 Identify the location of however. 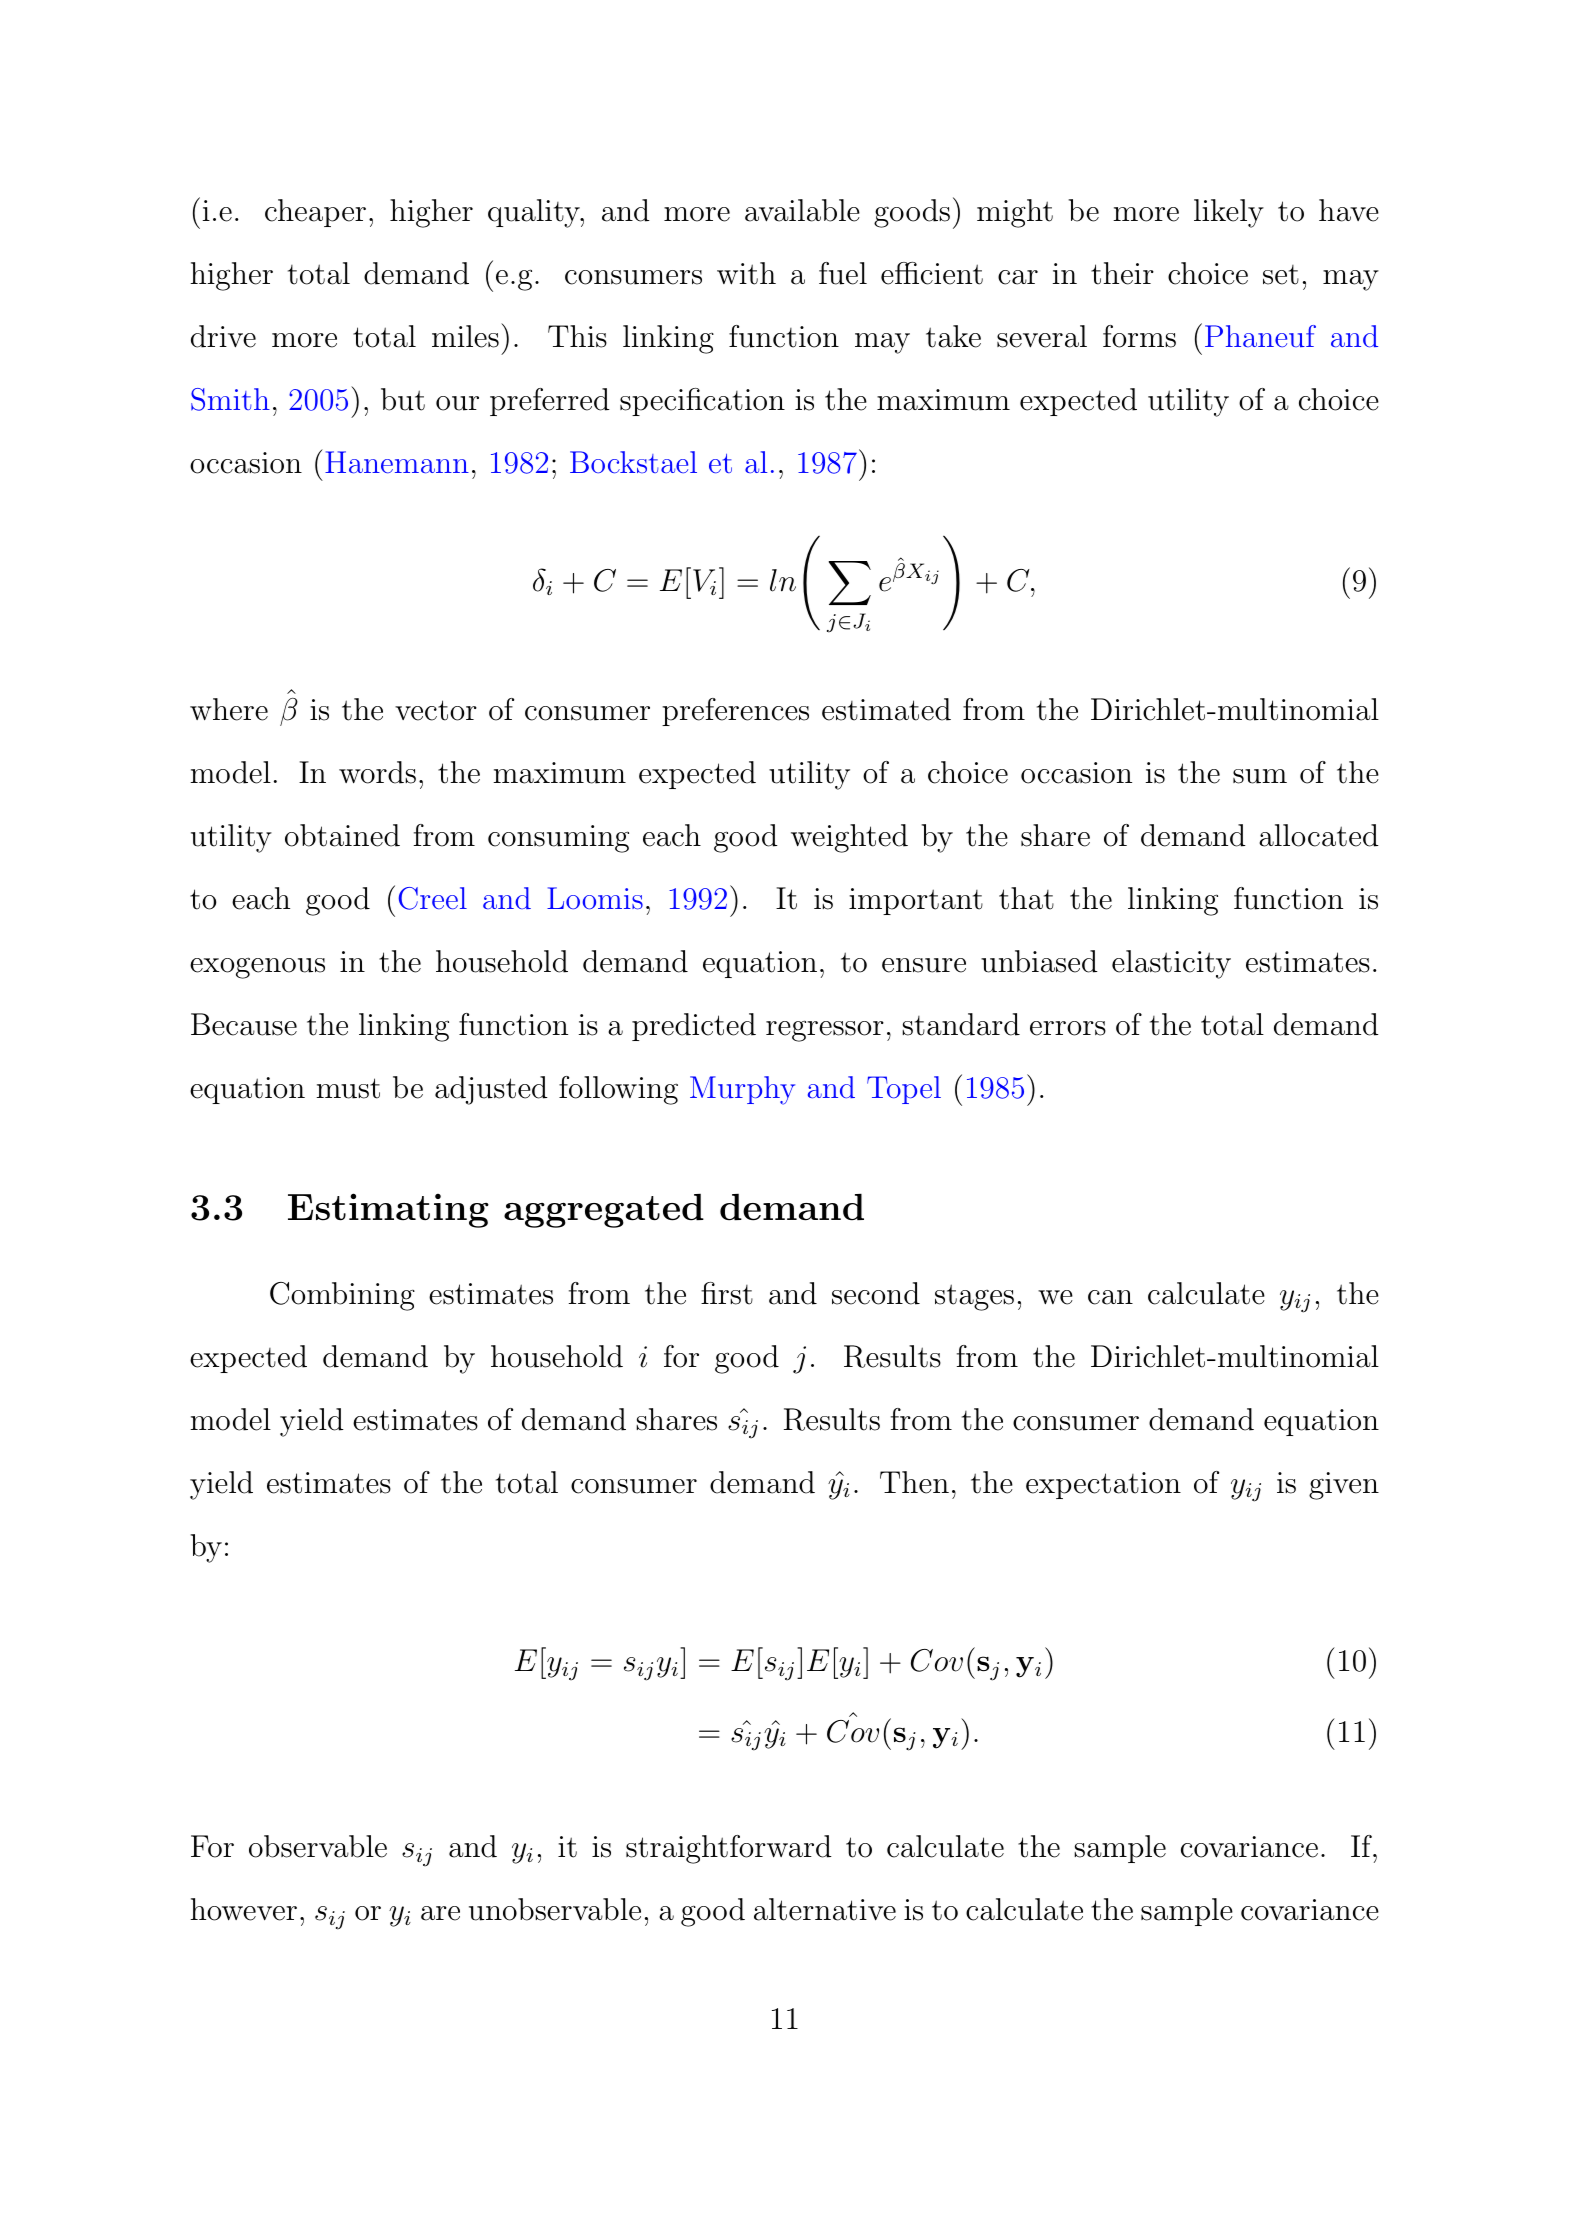
(243, 1909).
